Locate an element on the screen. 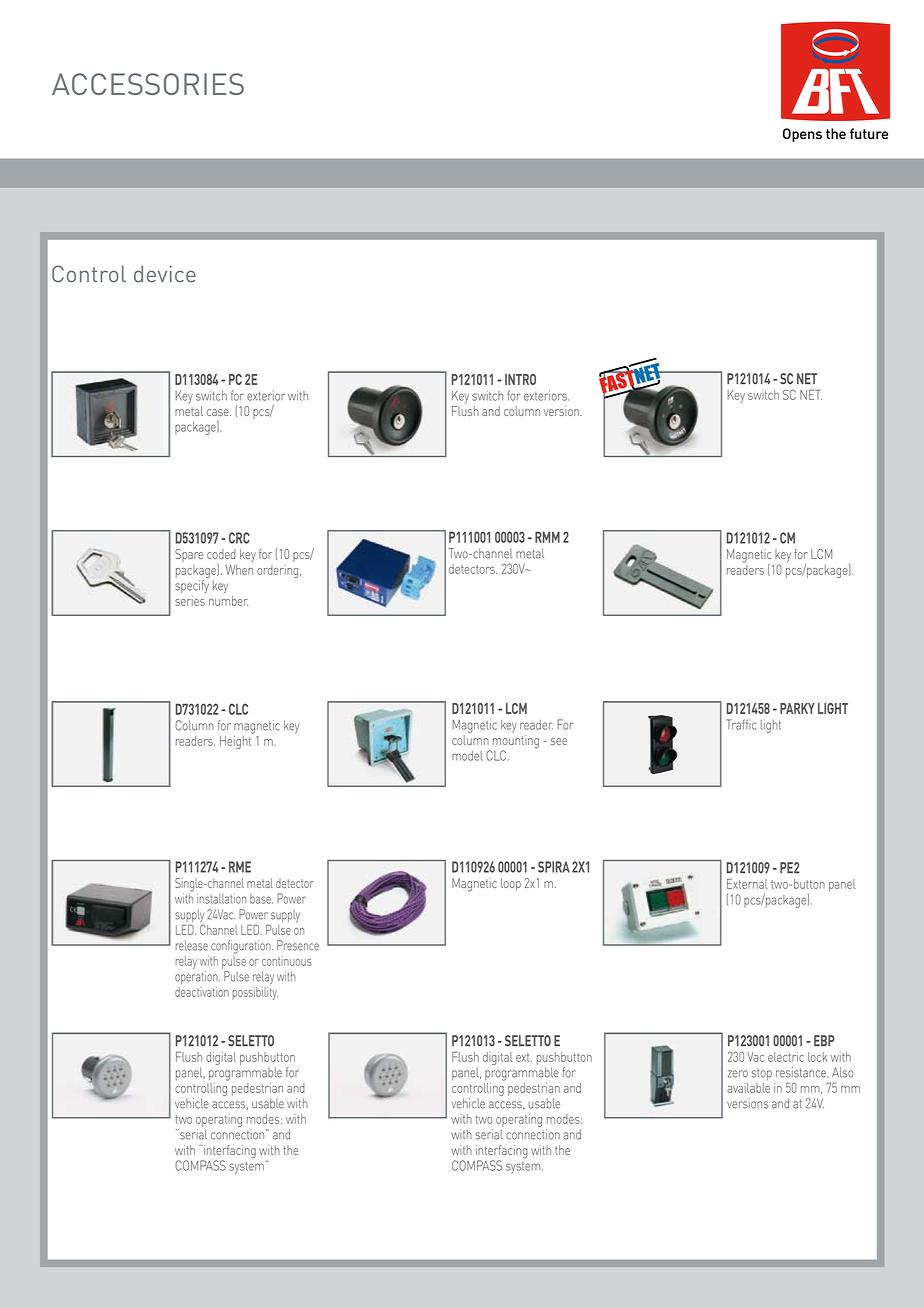 Image resolution: width=924 pixels, height=1308 pixels. RME is located at coordinates (240, 867).
